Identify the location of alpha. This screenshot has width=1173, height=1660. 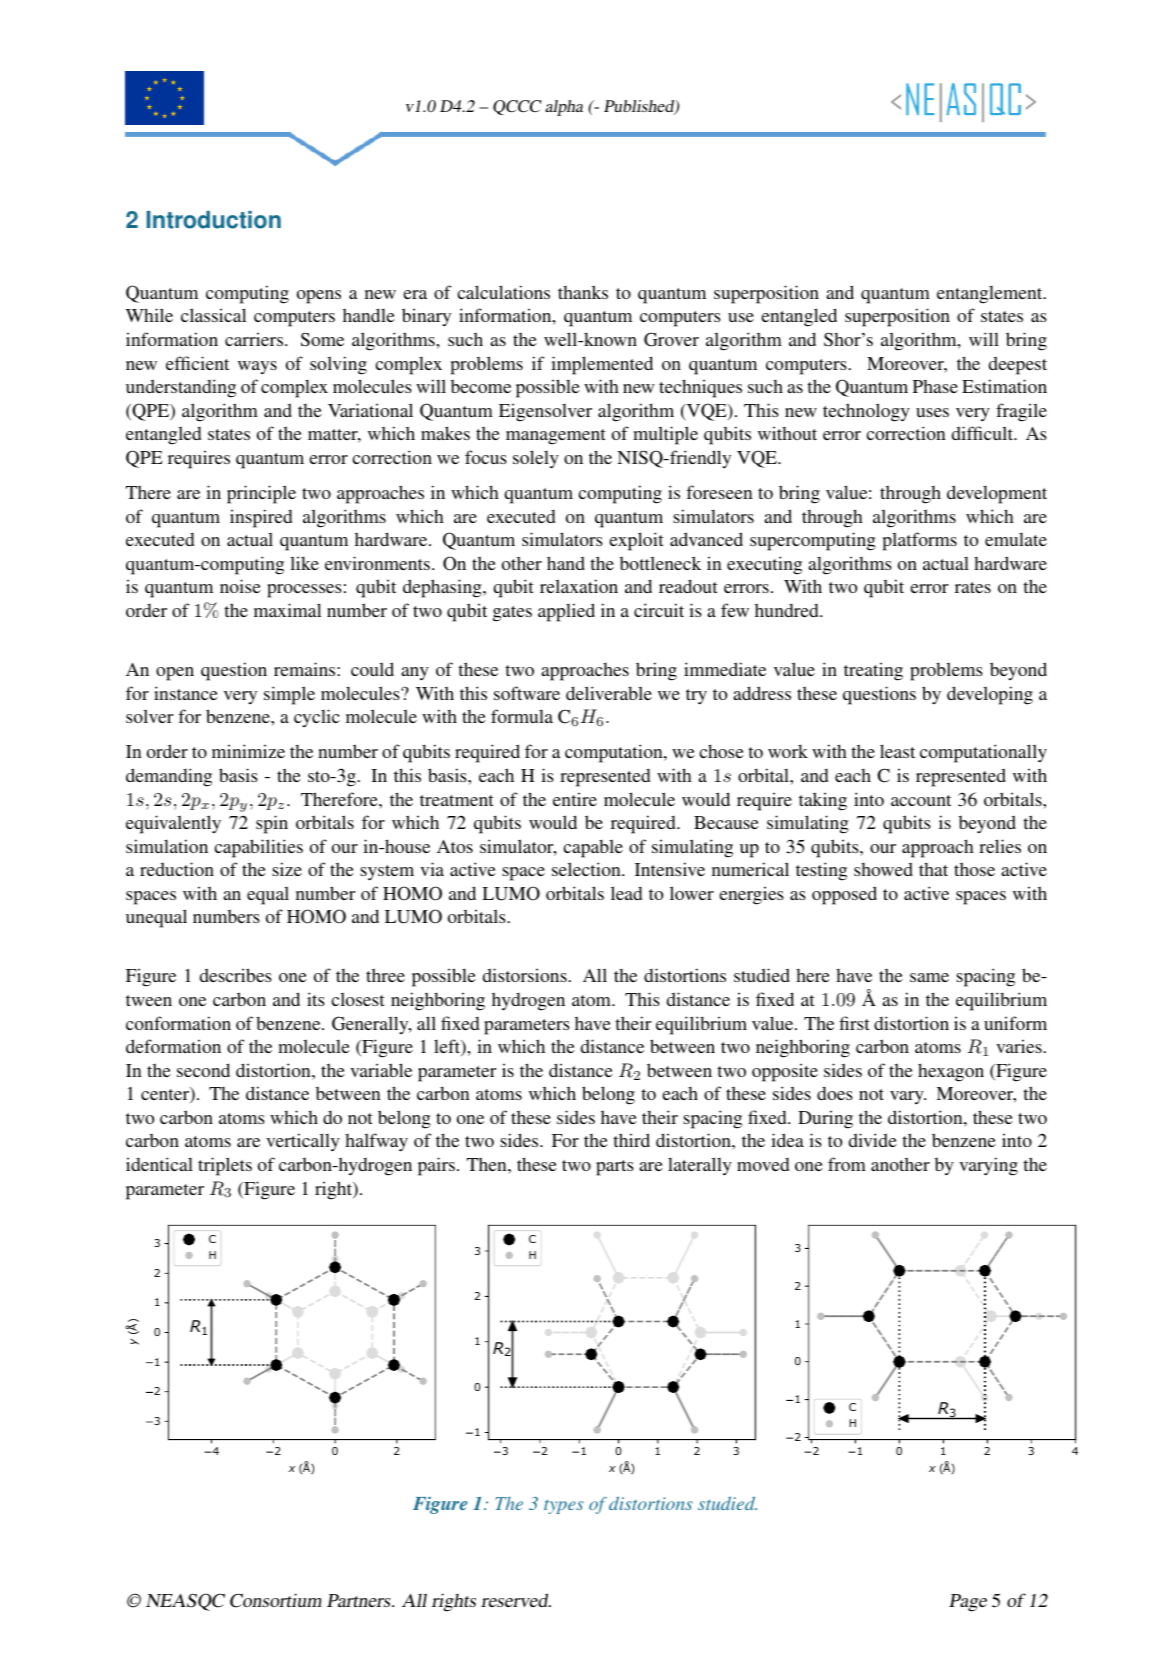
(564, 108).
